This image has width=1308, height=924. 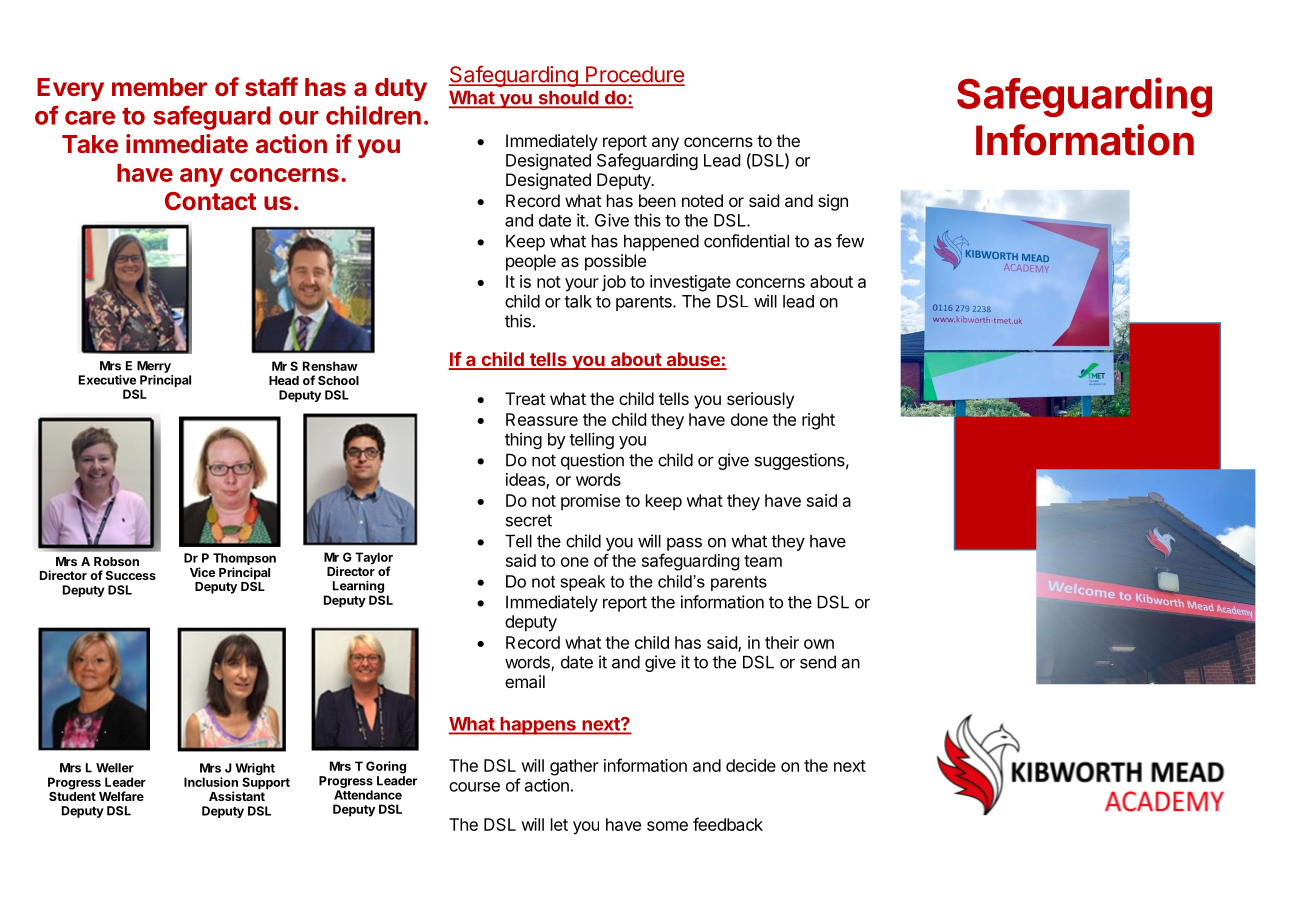 What do you see at coordinates (154, 367) in the image?
I see `Merry` at bounding box center [154, 367].
